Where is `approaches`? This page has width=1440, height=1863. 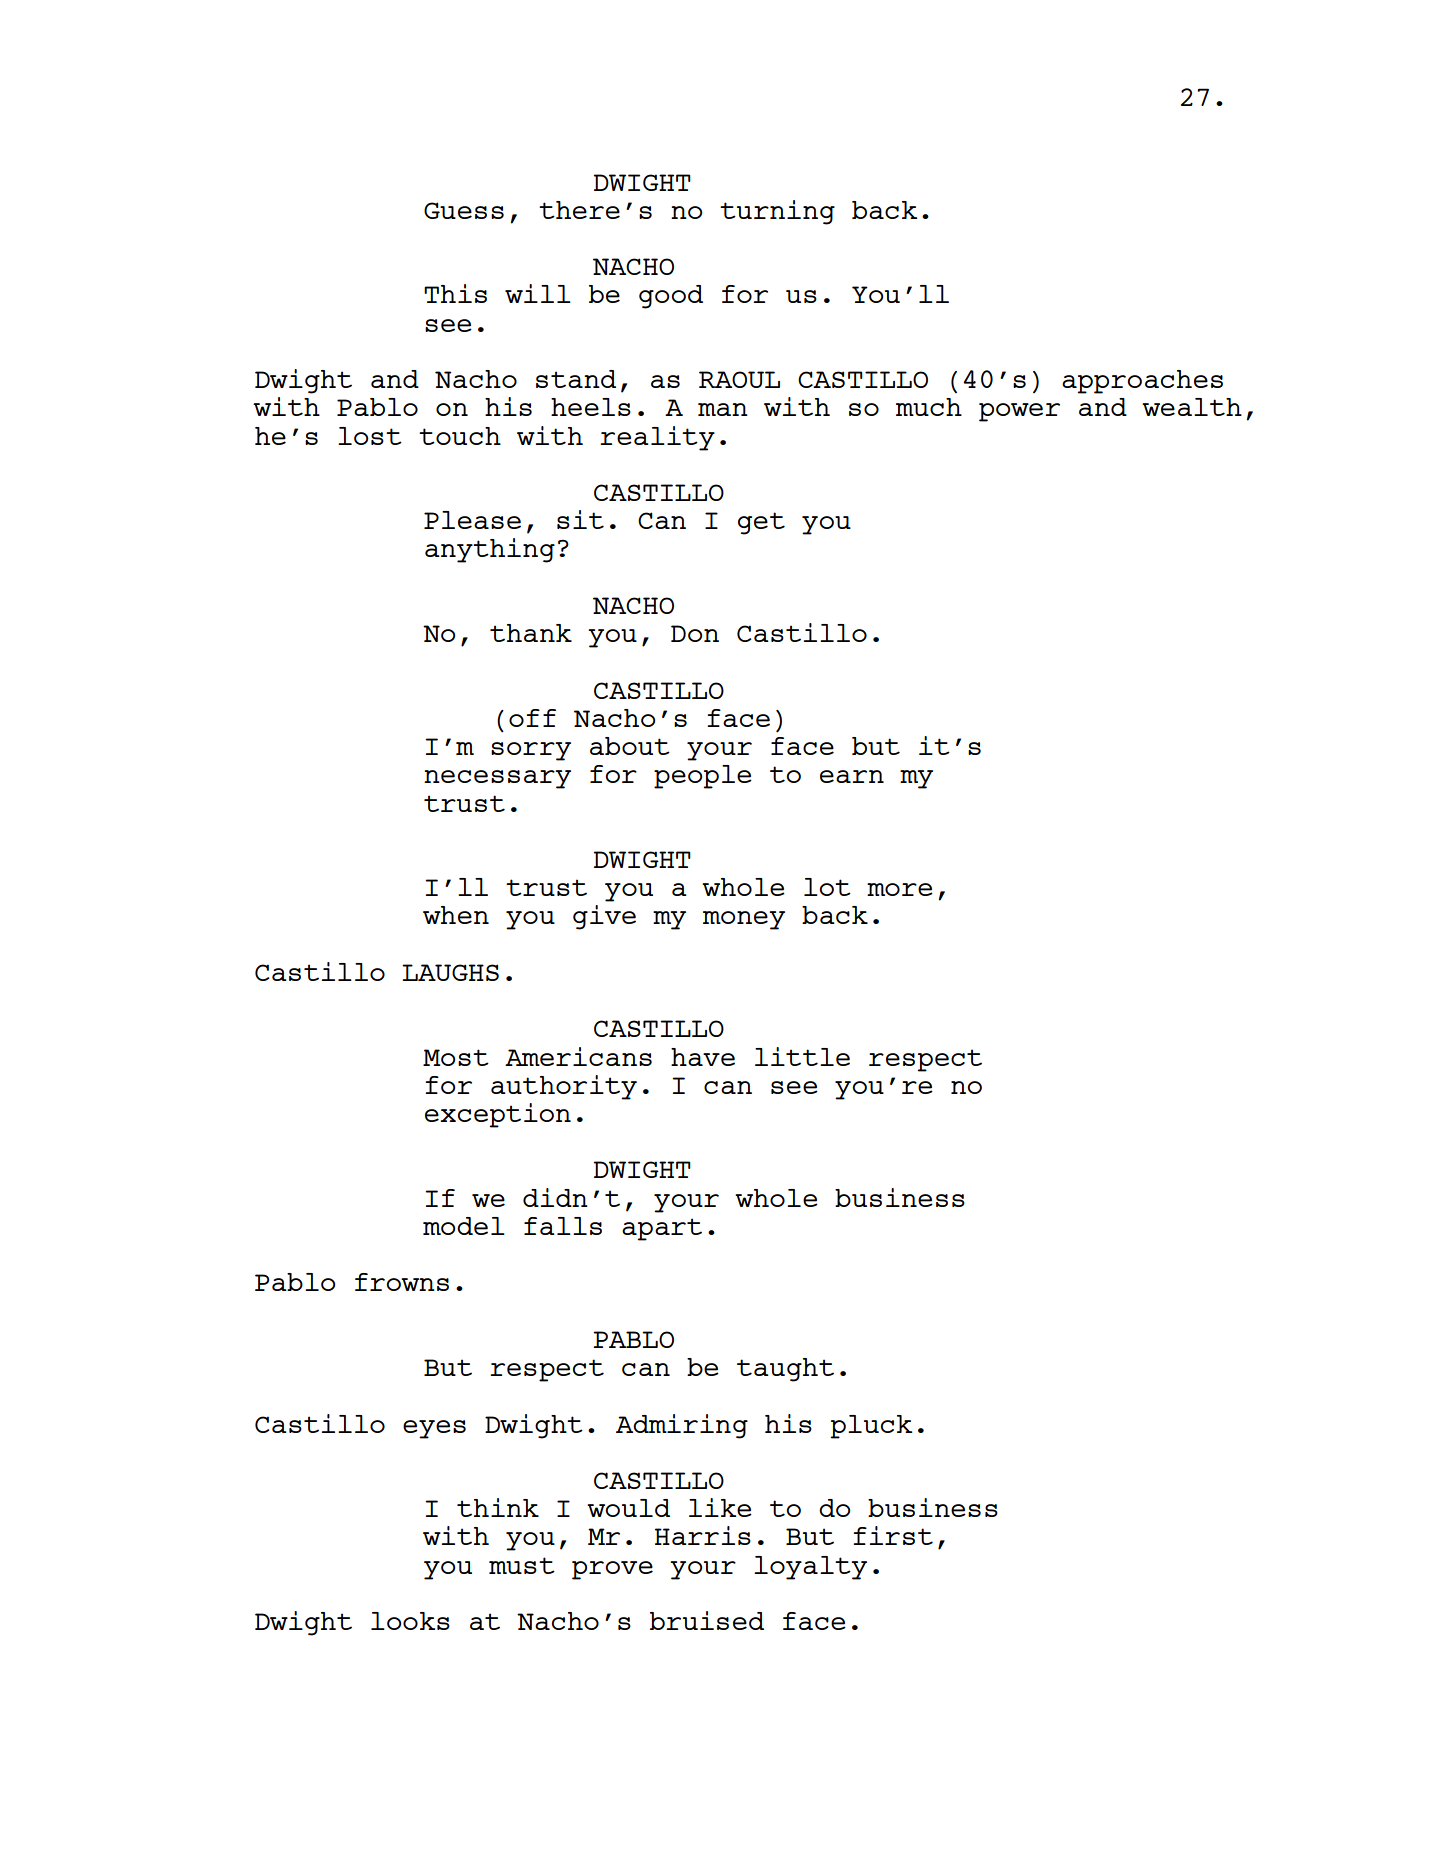 approaches is located at coordinates (1142, 382).
